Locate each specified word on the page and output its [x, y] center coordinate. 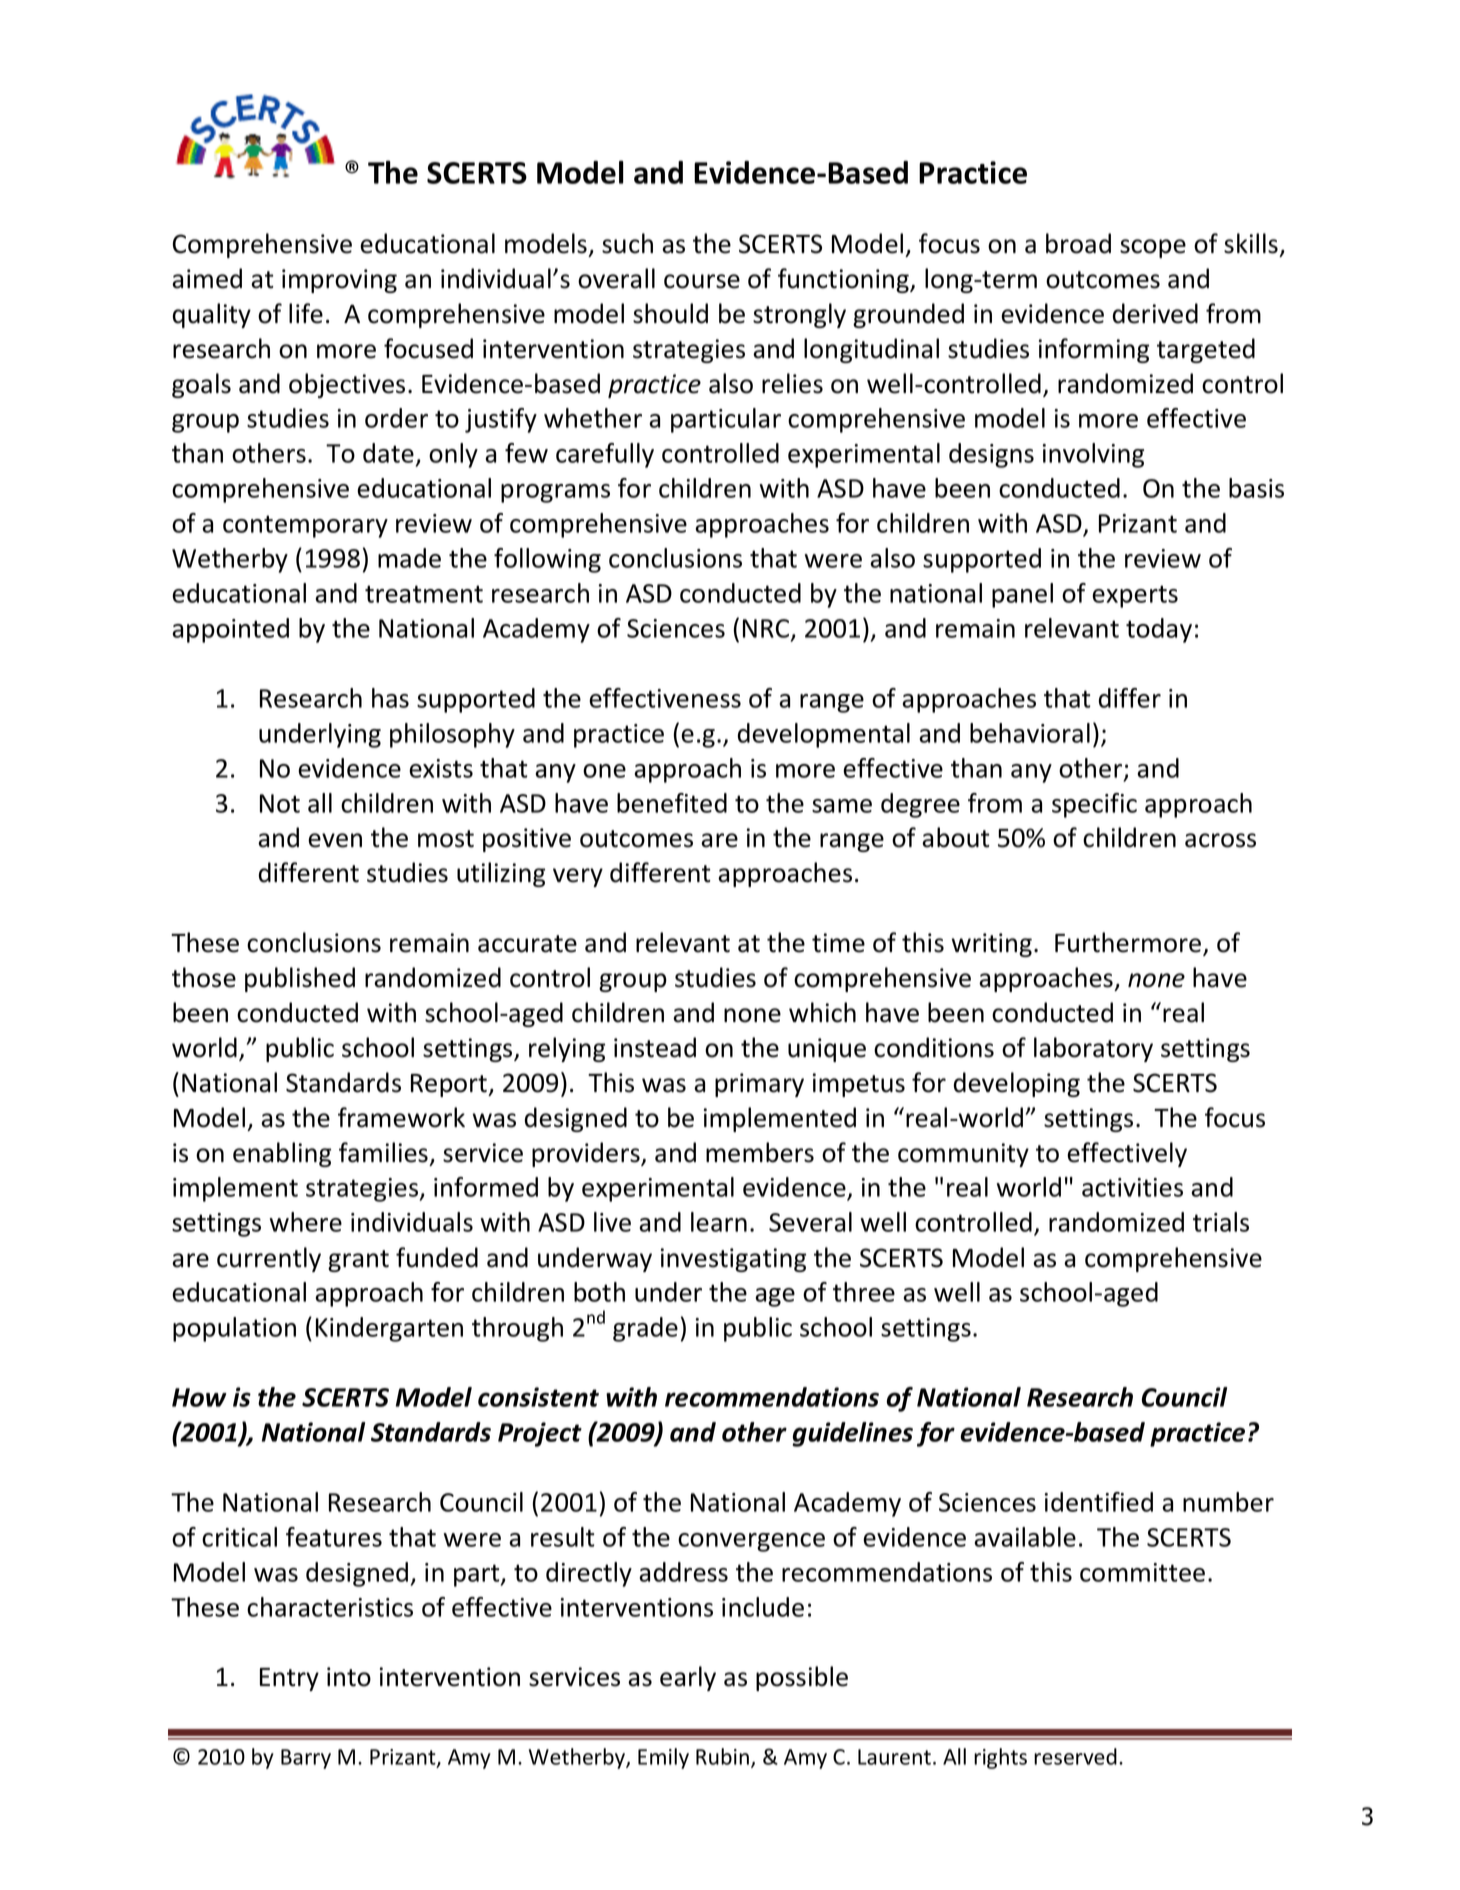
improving [339, 281]
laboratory [1093, 1049]
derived [1155, 313]
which [822, 1012]
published [300, 979]
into [349, 1677]
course [702, 281]
